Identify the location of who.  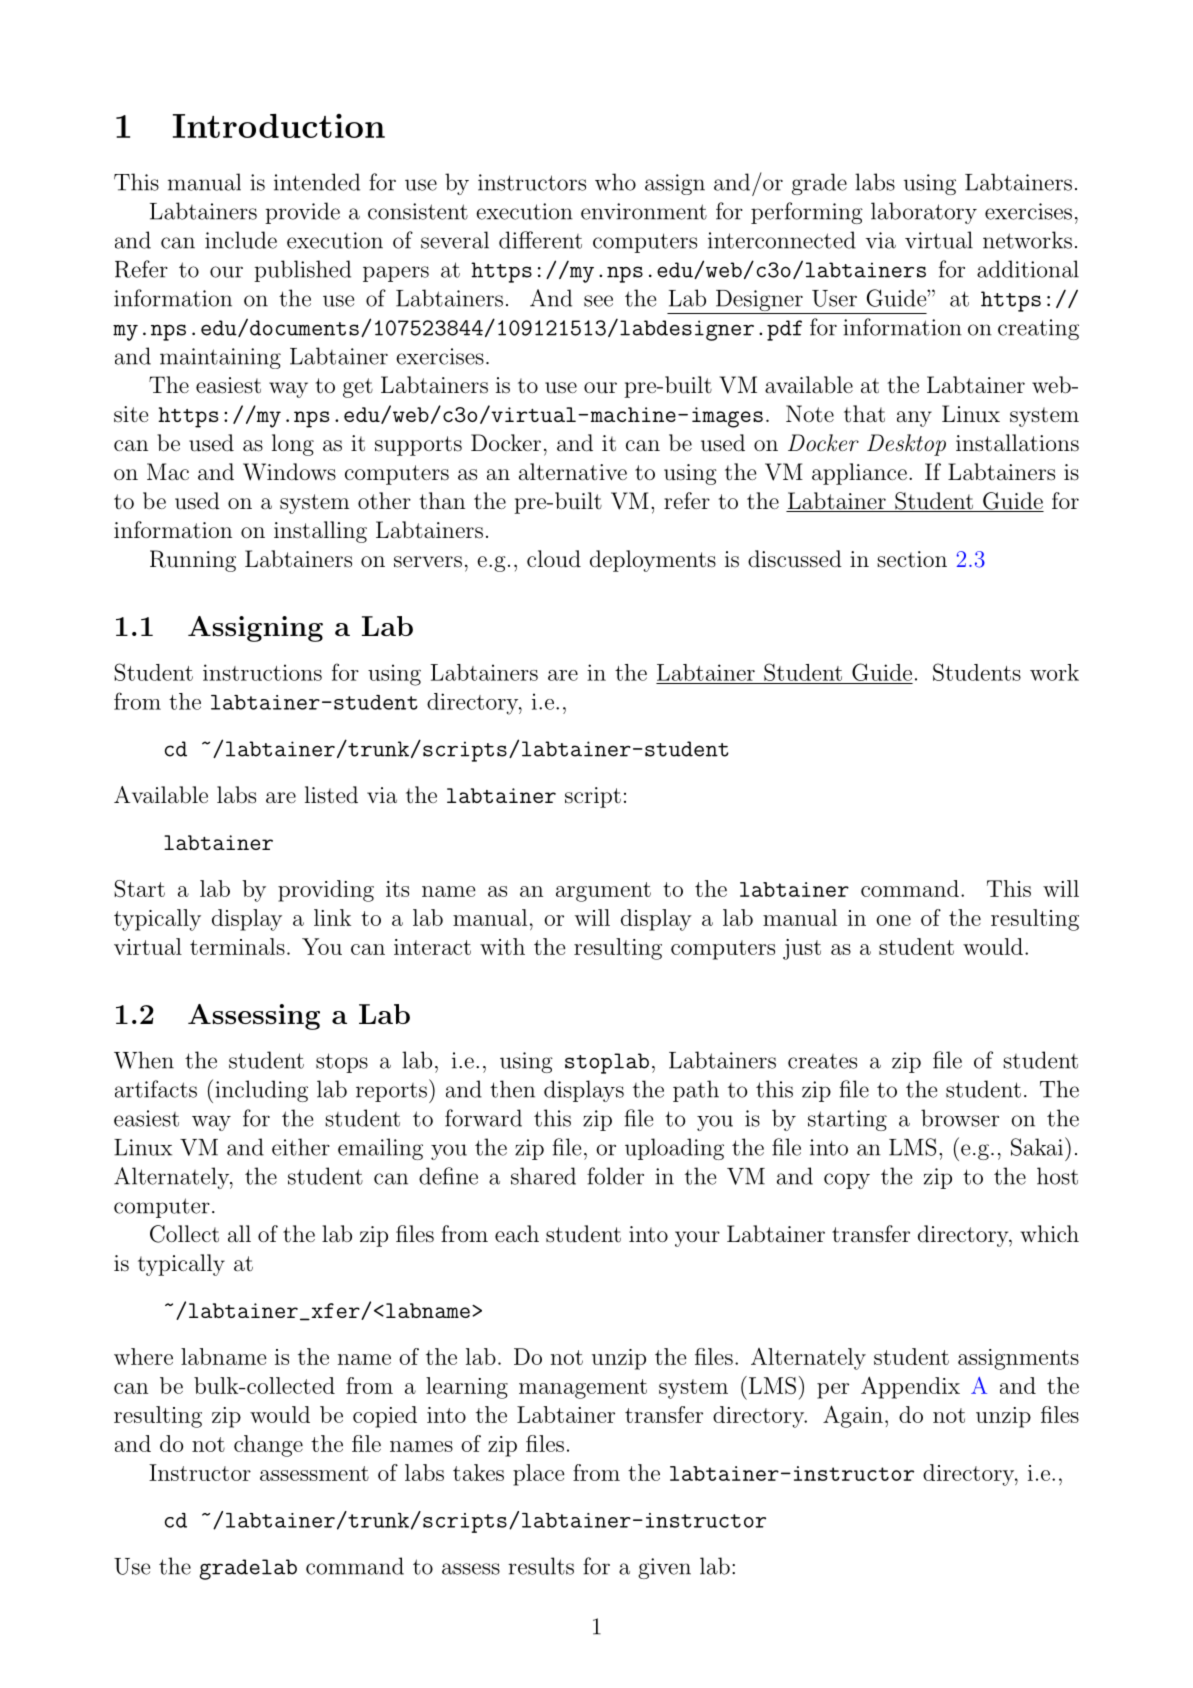
(615, 182).
